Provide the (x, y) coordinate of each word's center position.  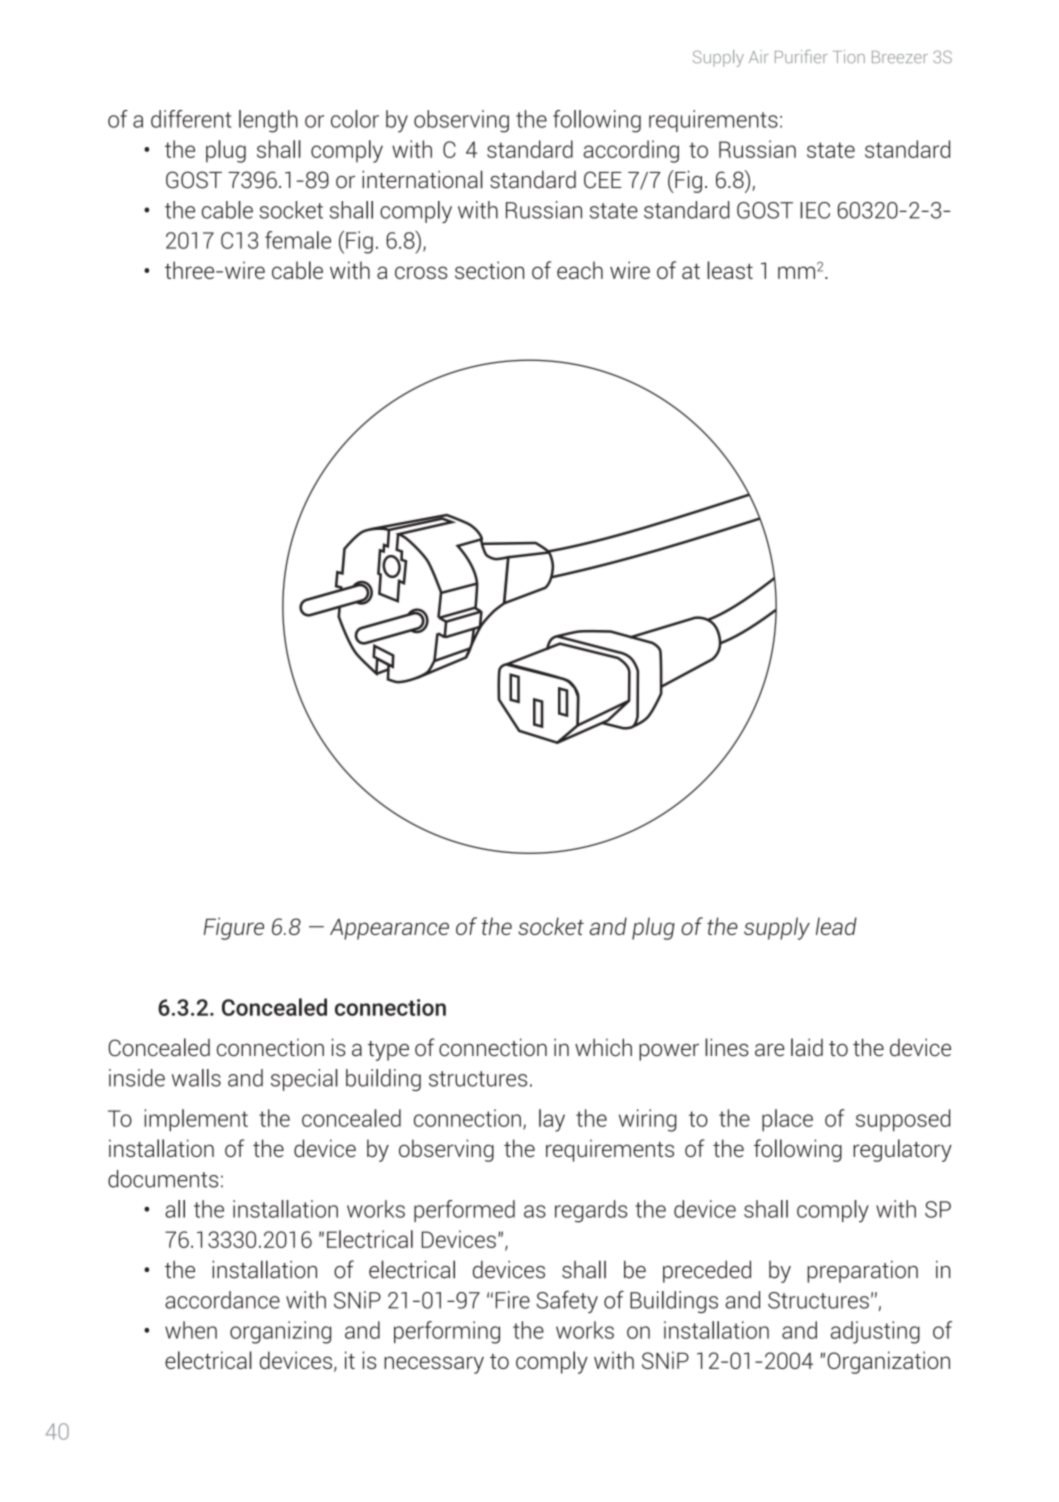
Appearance (389, 929)
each (580, 270)
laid (807, 1047)
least (730, 270)
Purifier (801, 56)
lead (836, 926)
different (191, 119)
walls (196, 1078)
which (603, 1047)
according (631, 151)
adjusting (875, 1332)
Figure (234, 928)
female (298, 240)
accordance (222, 1300)
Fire (513, 1300)
